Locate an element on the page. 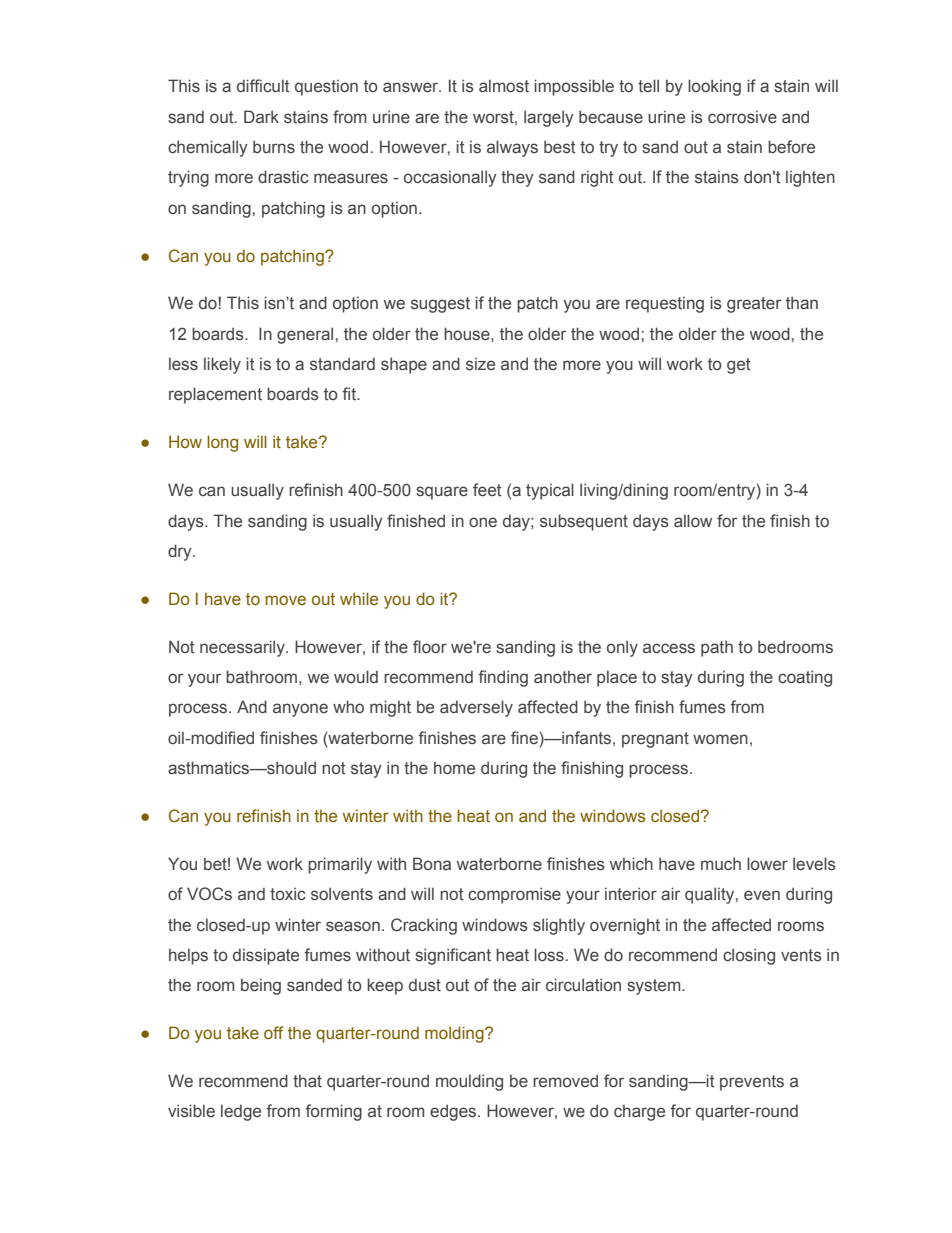 This document has height=1233, width=952. ledge is located at coordinates (241, 1112).
